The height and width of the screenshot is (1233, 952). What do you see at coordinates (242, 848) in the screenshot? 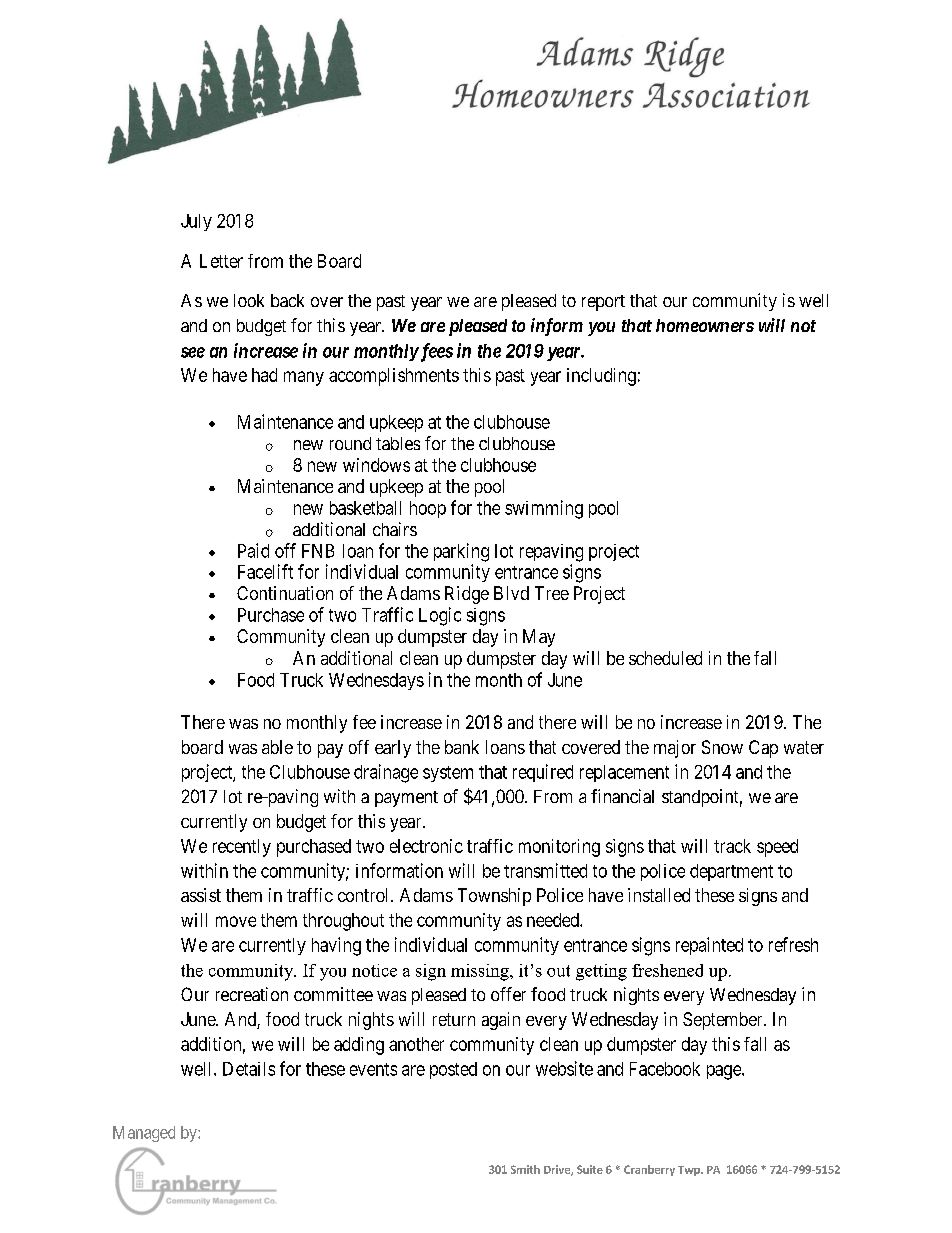
I see `recently` at bounding box center [242, 848].
